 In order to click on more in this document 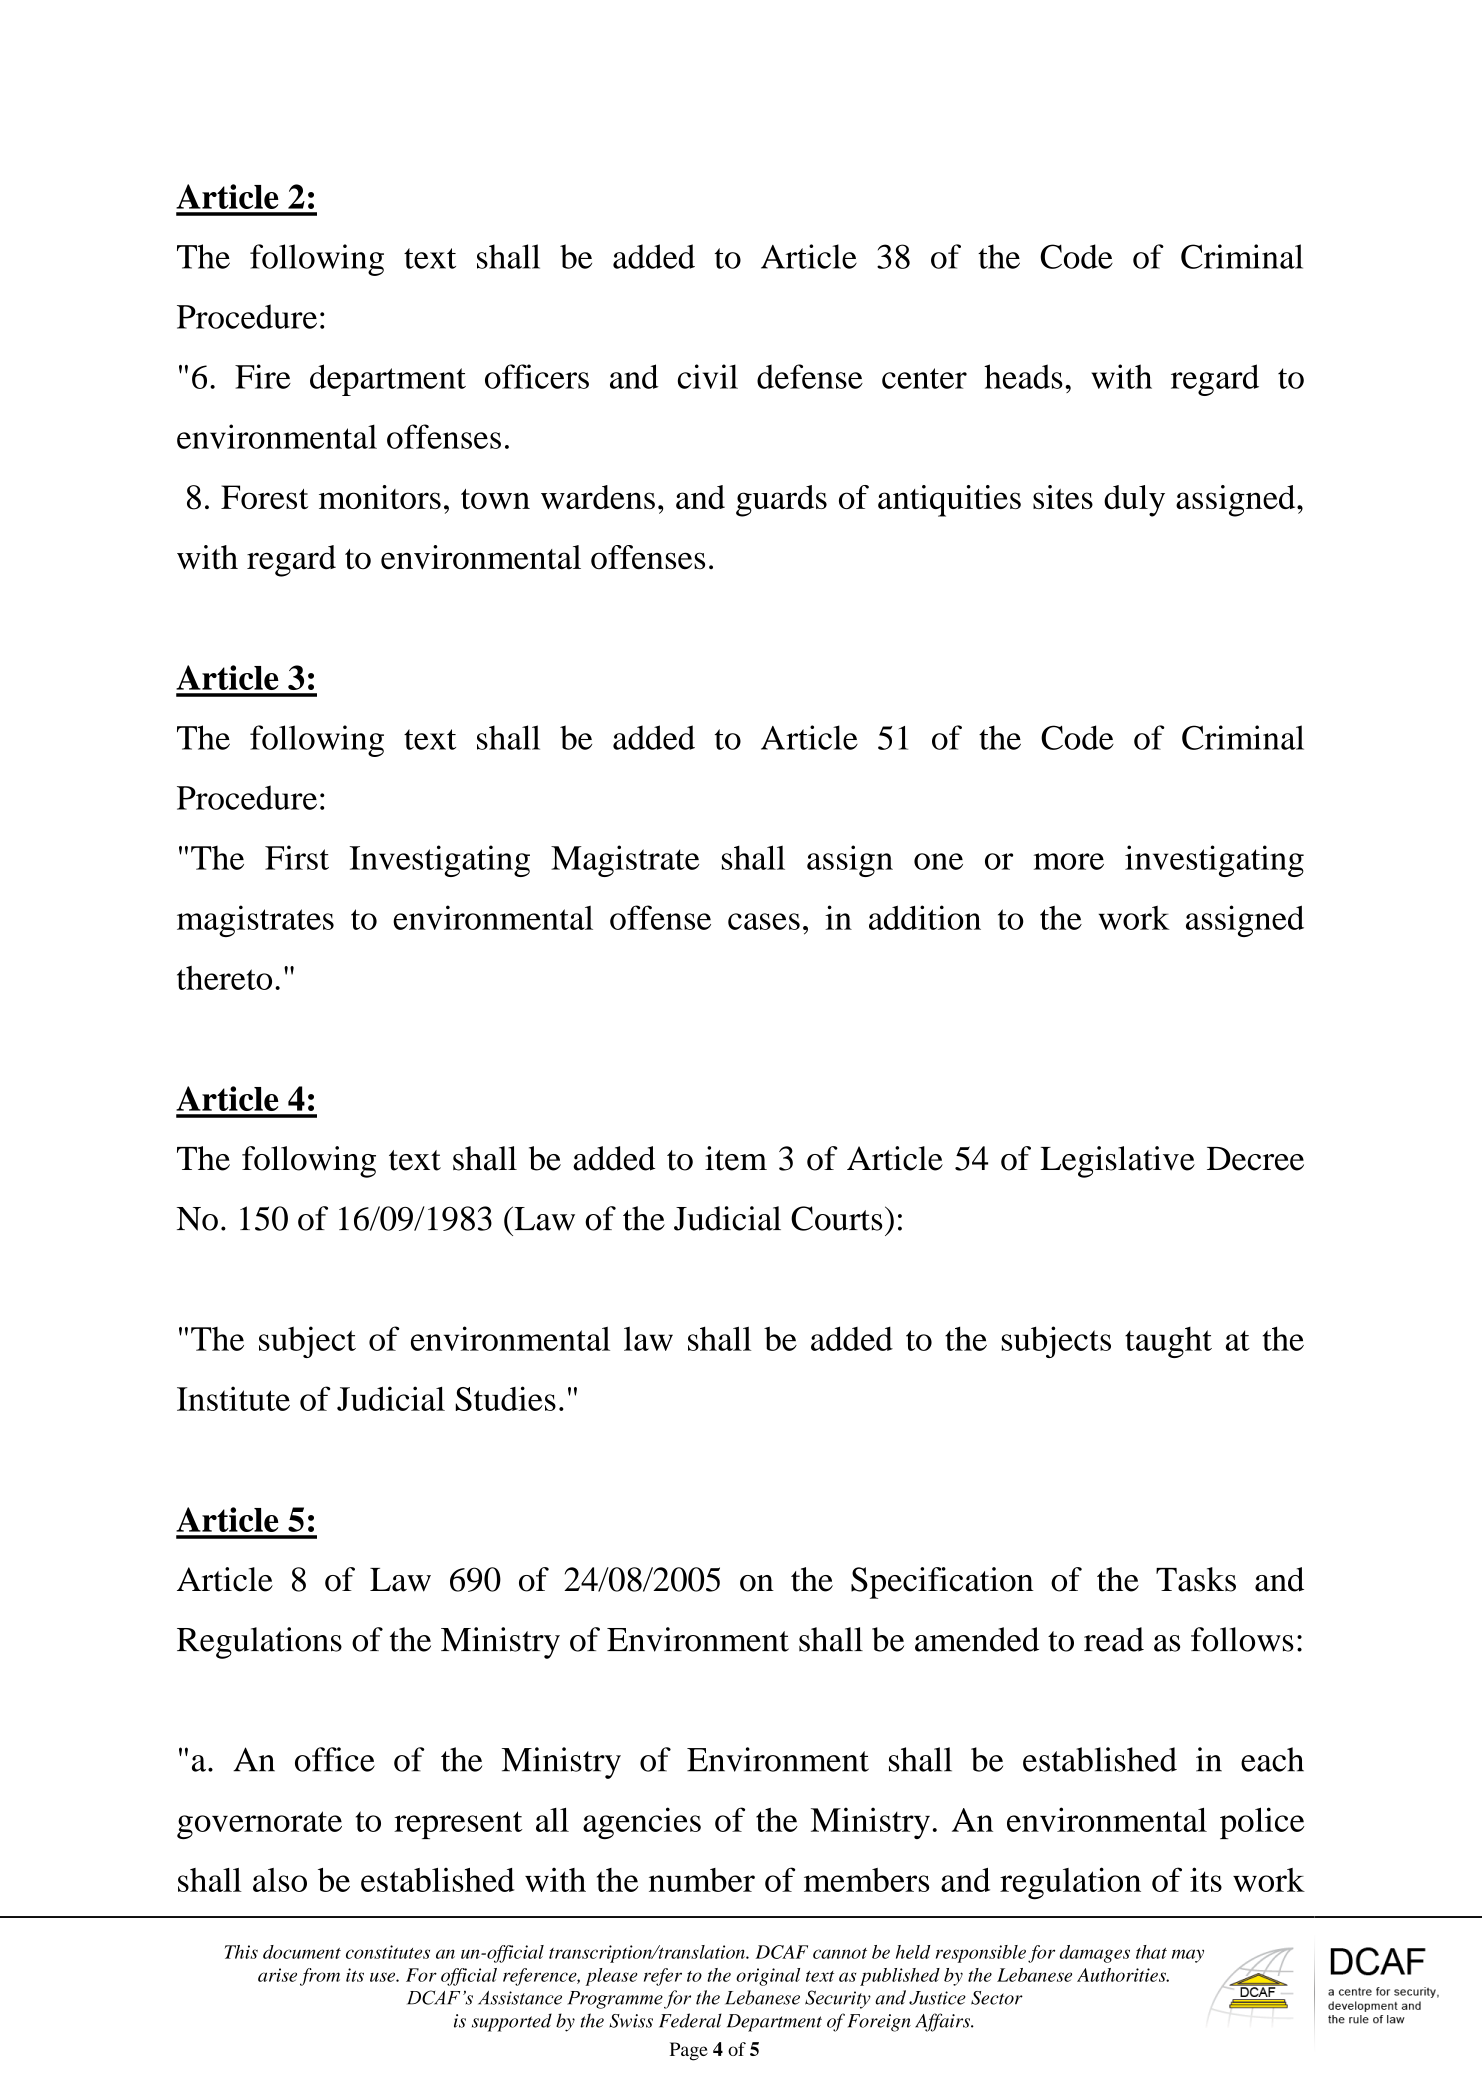, I will do `click(1069, 861)`.
